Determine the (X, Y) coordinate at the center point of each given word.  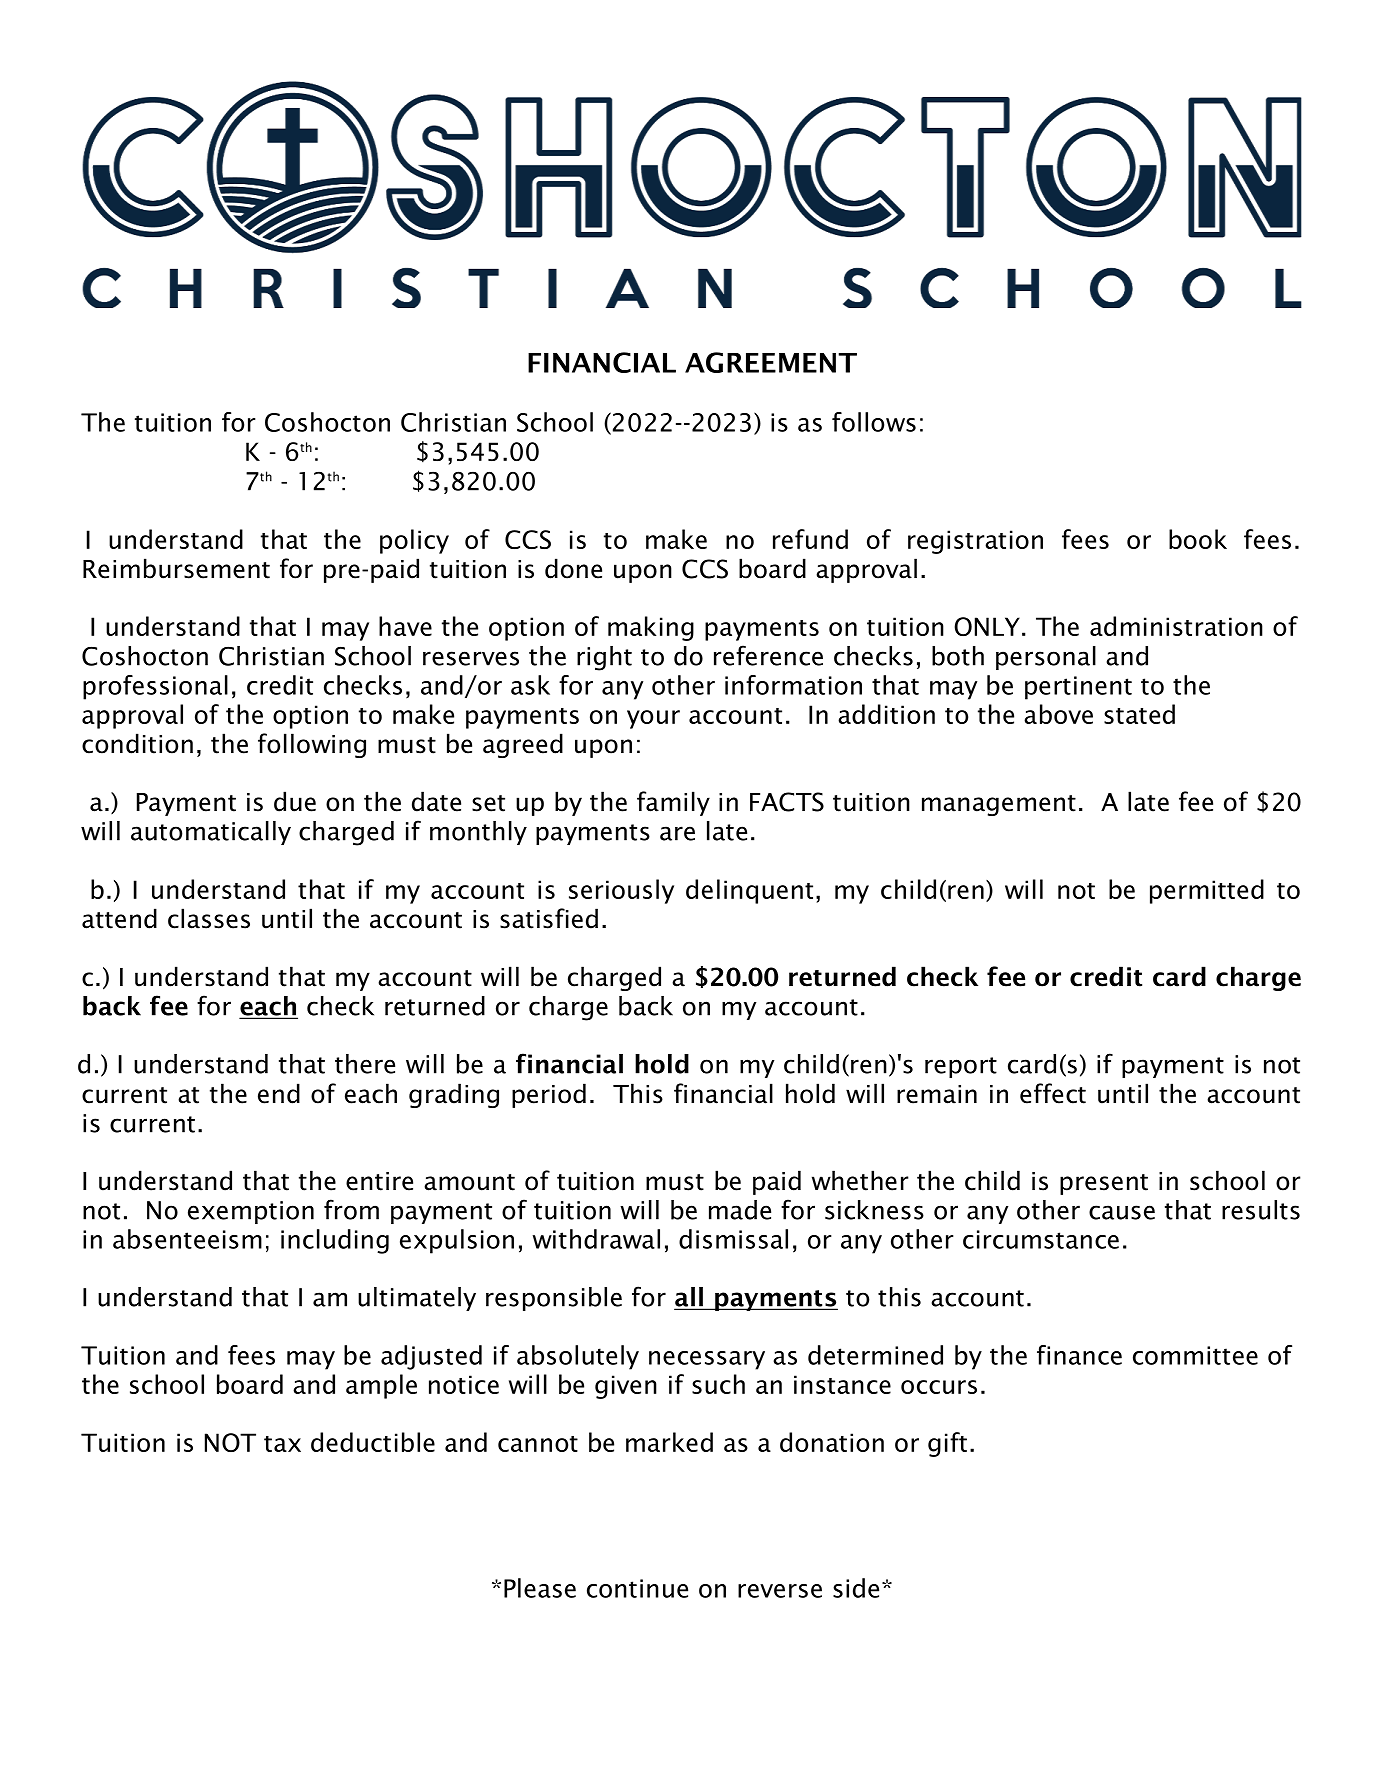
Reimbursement (176, 568)
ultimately (417, 1299)
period (549, 1095)
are (677, 833)
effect (1053, 1093)
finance (1079, 1355)
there (365, 1064)
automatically (211, 833)
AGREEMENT (771, 362)
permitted (1207, 891)
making (651, 628)
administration (1176, 626)
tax (282, 1444)
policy (414, 541)
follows (874, 422)
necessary (707, 1360)
